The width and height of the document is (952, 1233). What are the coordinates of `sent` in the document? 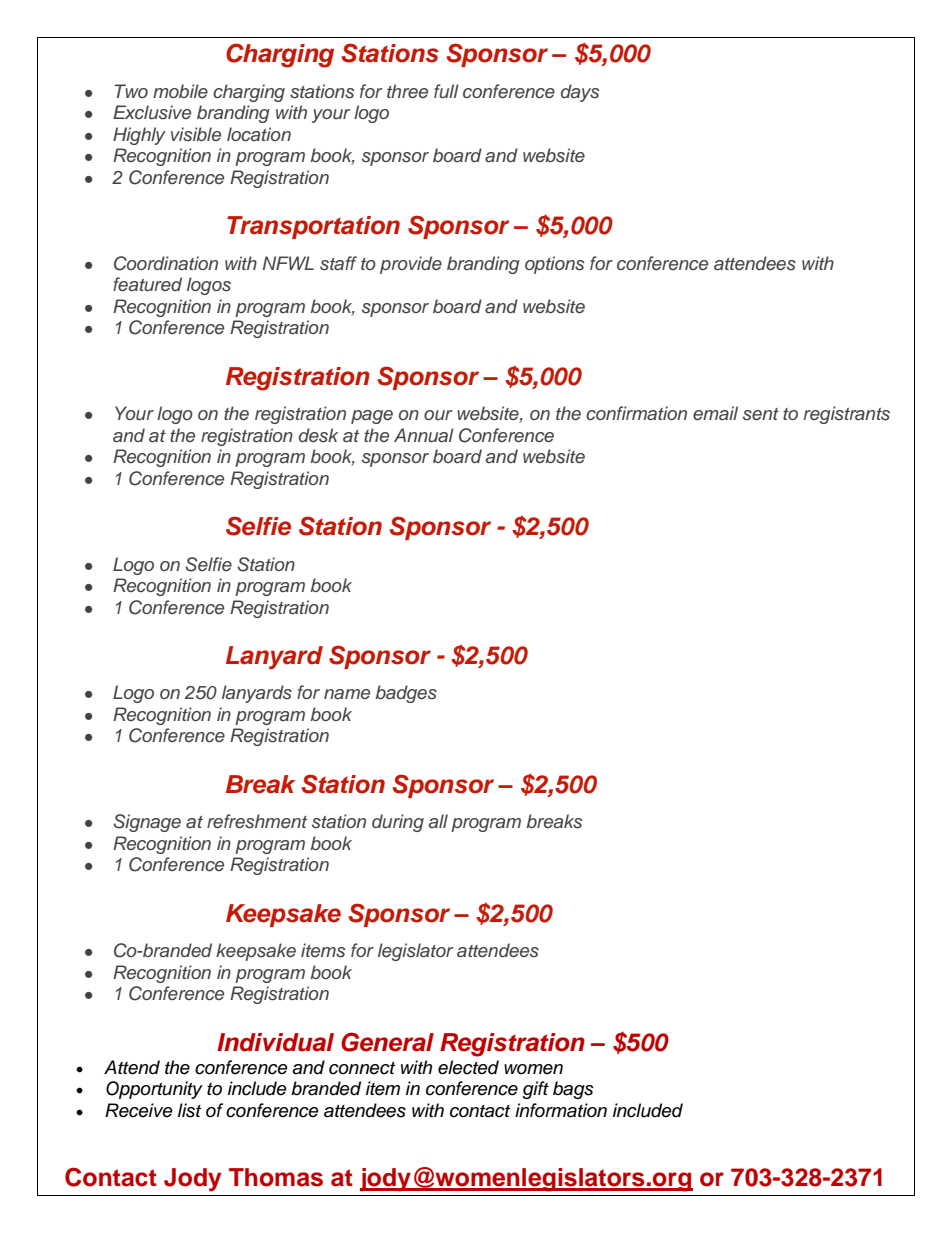 It's located at (761, 414).
